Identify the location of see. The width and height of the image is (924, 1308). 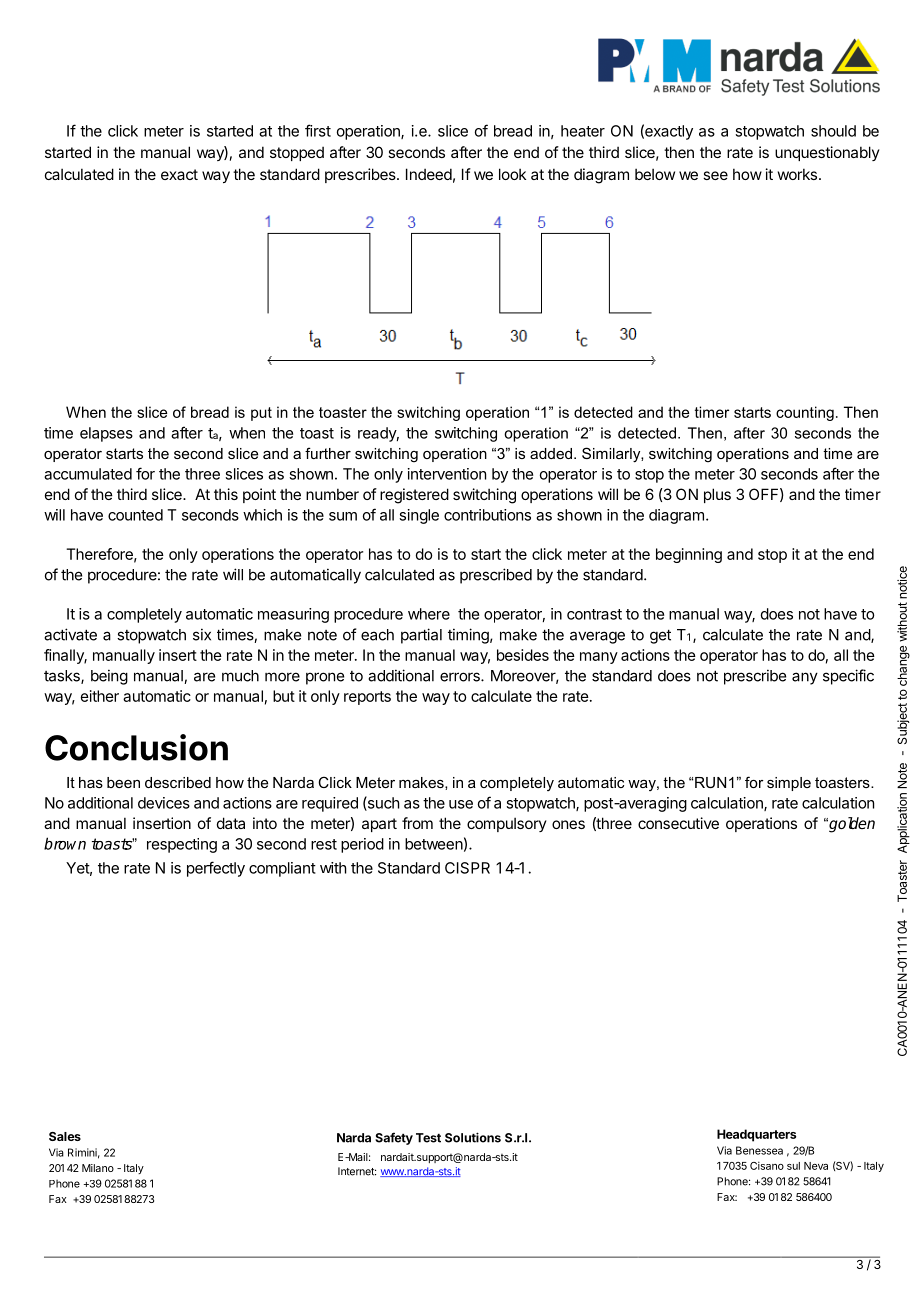
(715, 175).
